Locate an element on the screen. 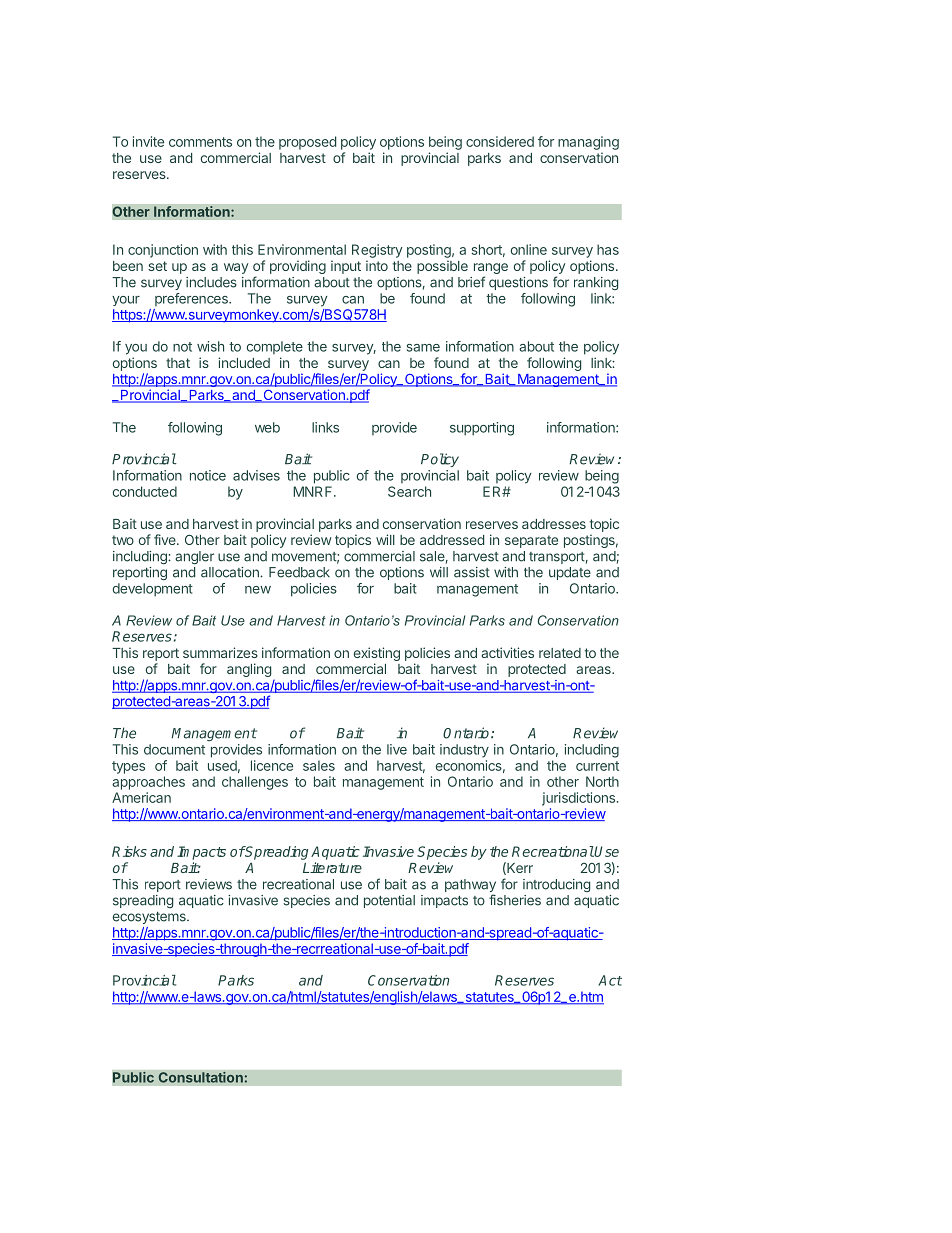 The image size is (952, 1233). related is located at coordinates (560, 653).
